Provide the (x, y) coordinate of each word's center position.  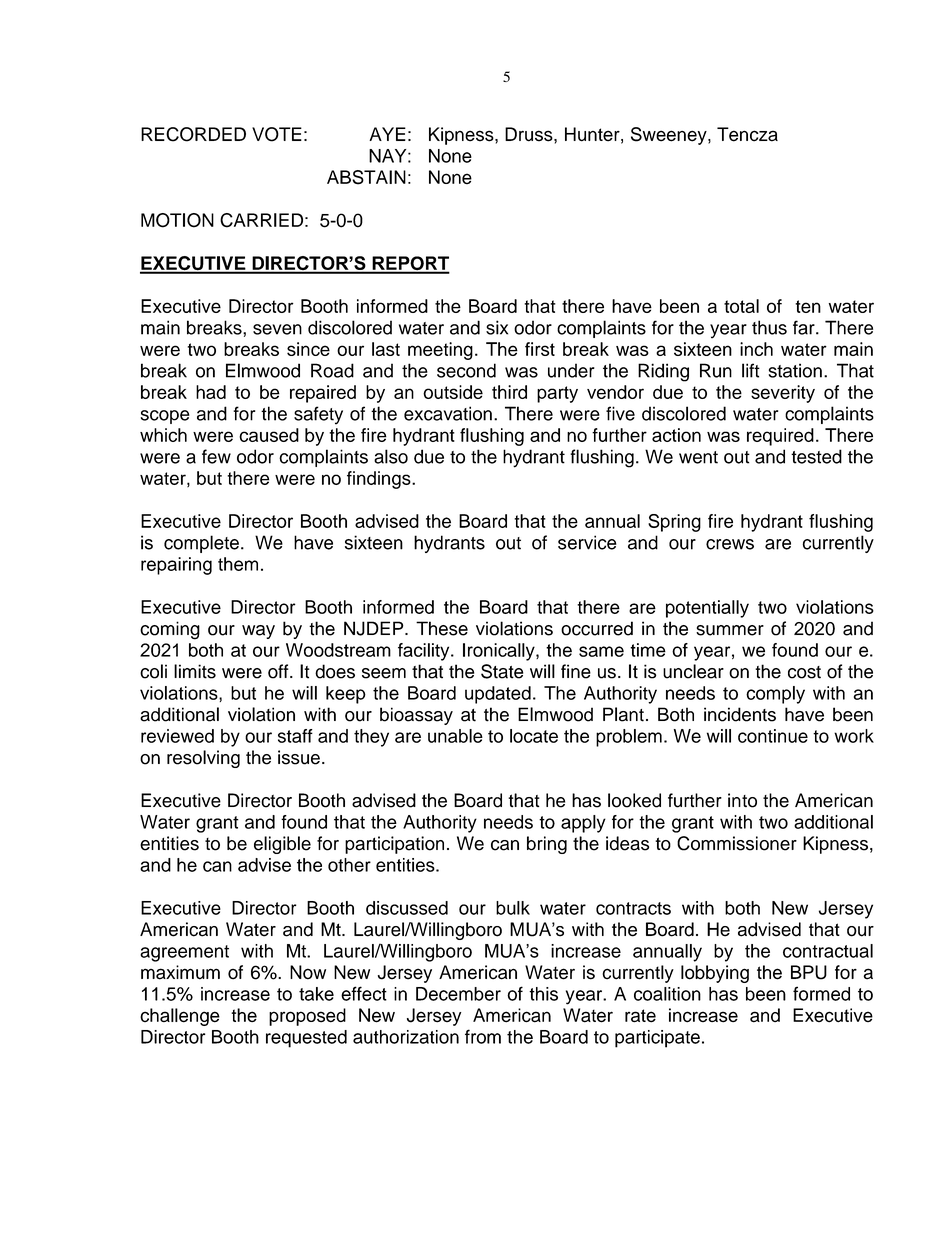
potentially (707, 609)
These (442, 628)
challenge (180, 1017)
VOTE (277, 134)
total (741, 306)
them (238, 564)
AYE (387, 134)
